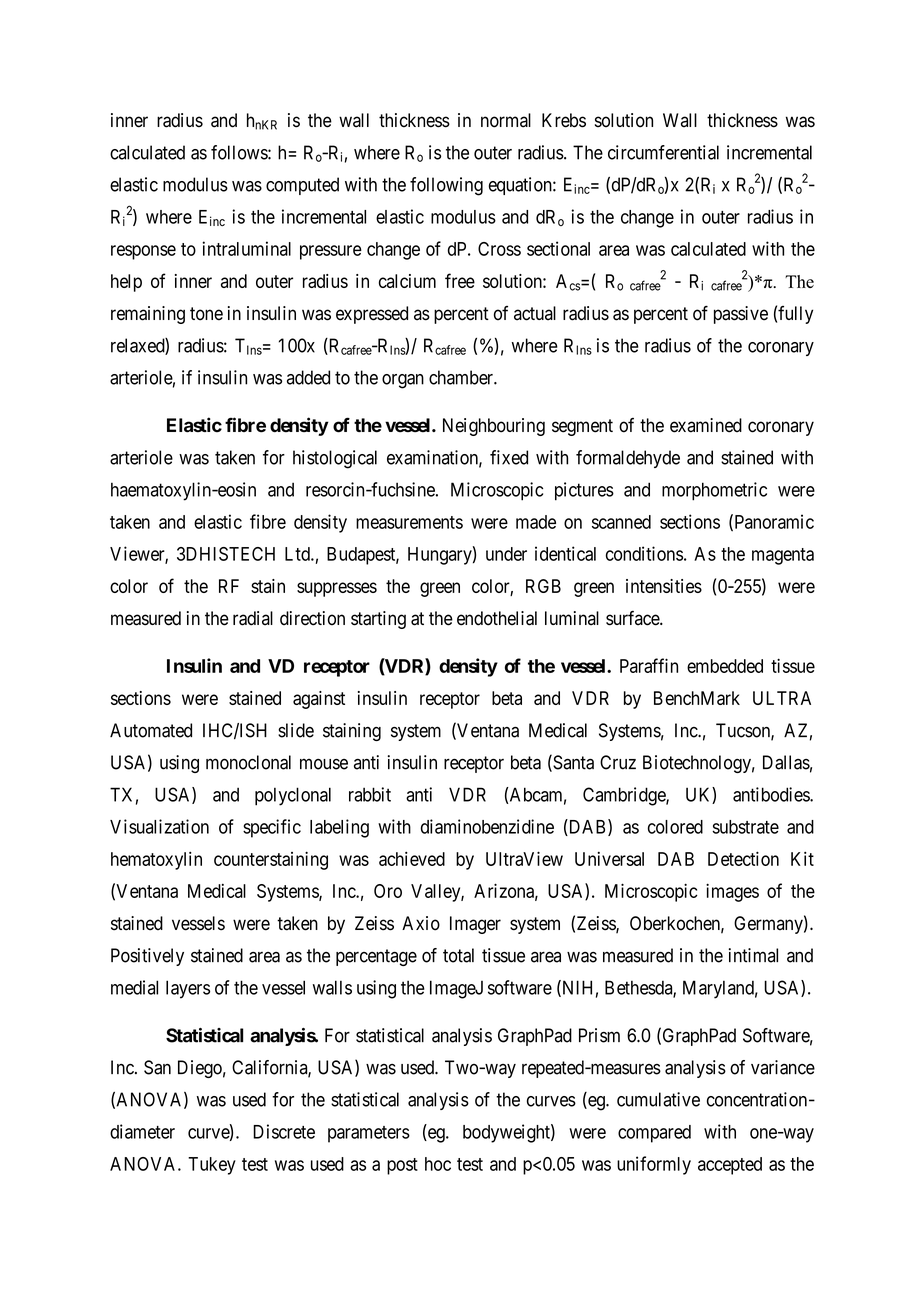 This image has height=1308, width=924. Describe the element at coordinates (475, 925) in the image. I see `Imager` at that location.
